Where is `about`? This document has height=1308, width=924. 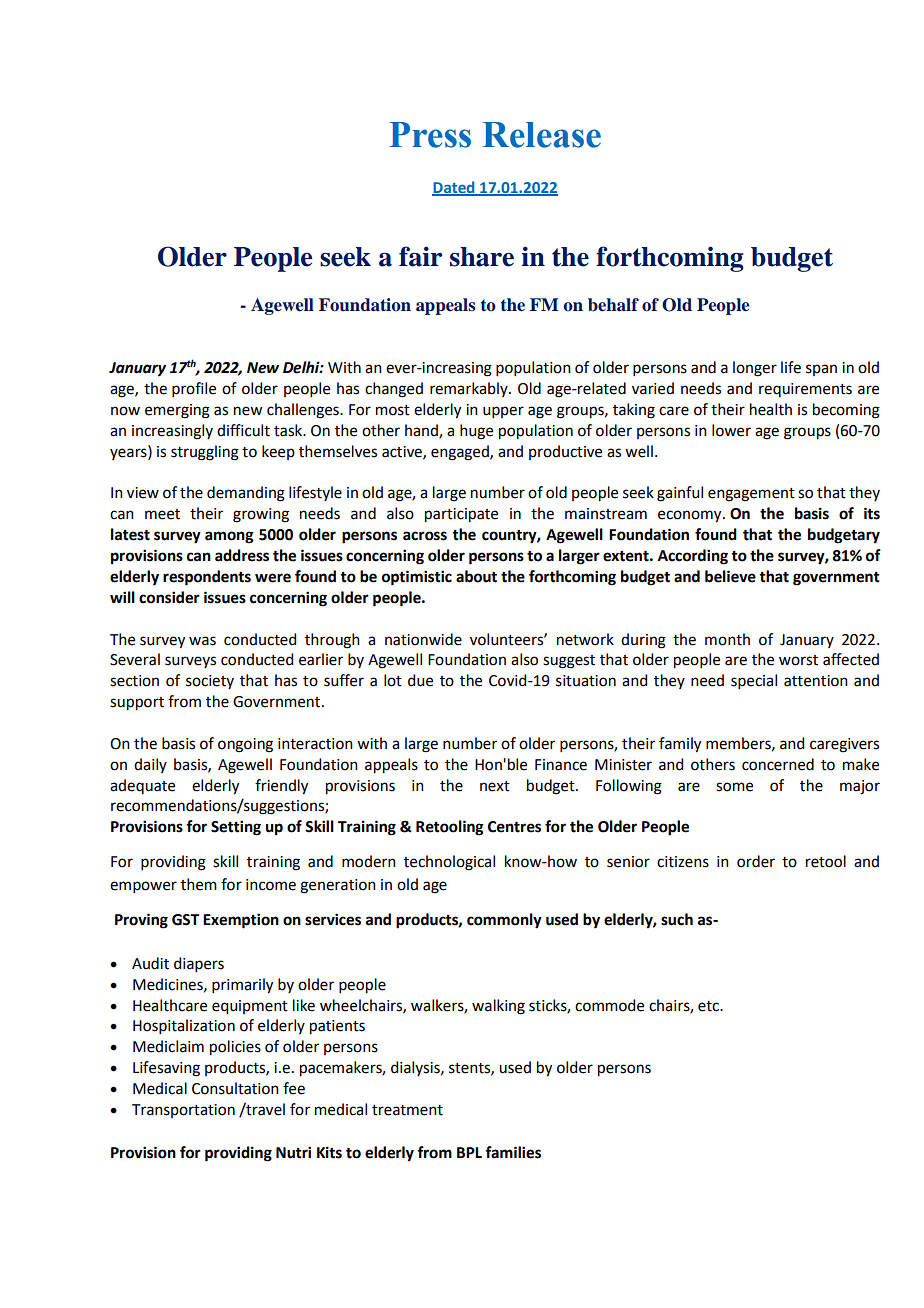 about is located at coordinates (476, 576).
